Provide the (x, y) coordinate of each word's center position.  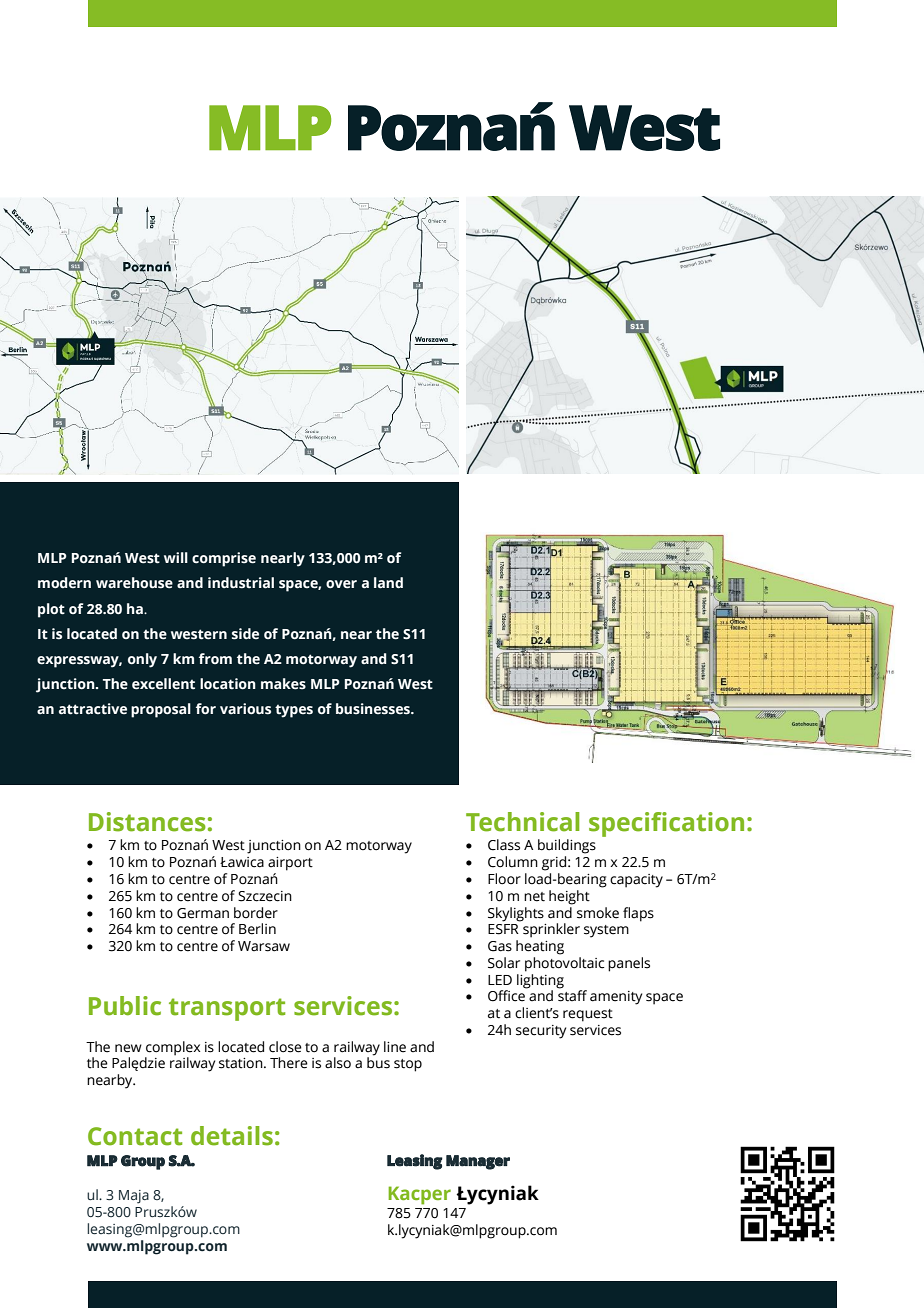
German (203, 913)
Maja (134, 1197)
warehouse (134, 583)
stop (408, 1065)
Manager (478, 1162)
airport (290, 864)
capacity (636, 881)
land (388, 583)
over (341, 584)
